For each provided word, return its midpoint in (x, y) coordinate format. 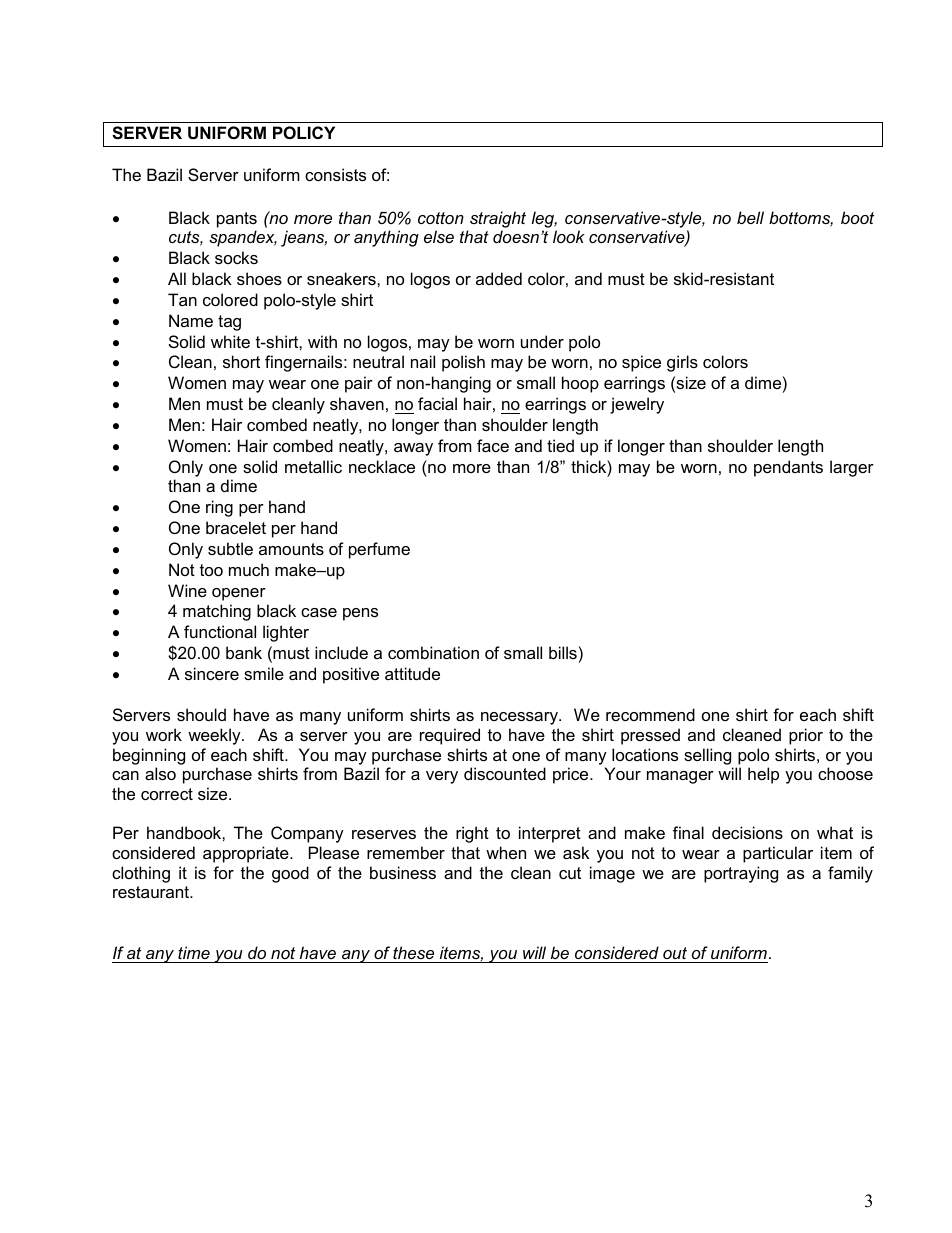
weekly (215, 736)
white (230, 341)
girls (682, 363)
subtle (230, 548)
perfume (379, 550)
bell (750, 217)
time (194, 952)
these (413, 952)
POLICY (304, 132)
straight (498, 219)
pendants (788, 468)
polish (463, 363)
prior (806, 736)
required (450, 736)
